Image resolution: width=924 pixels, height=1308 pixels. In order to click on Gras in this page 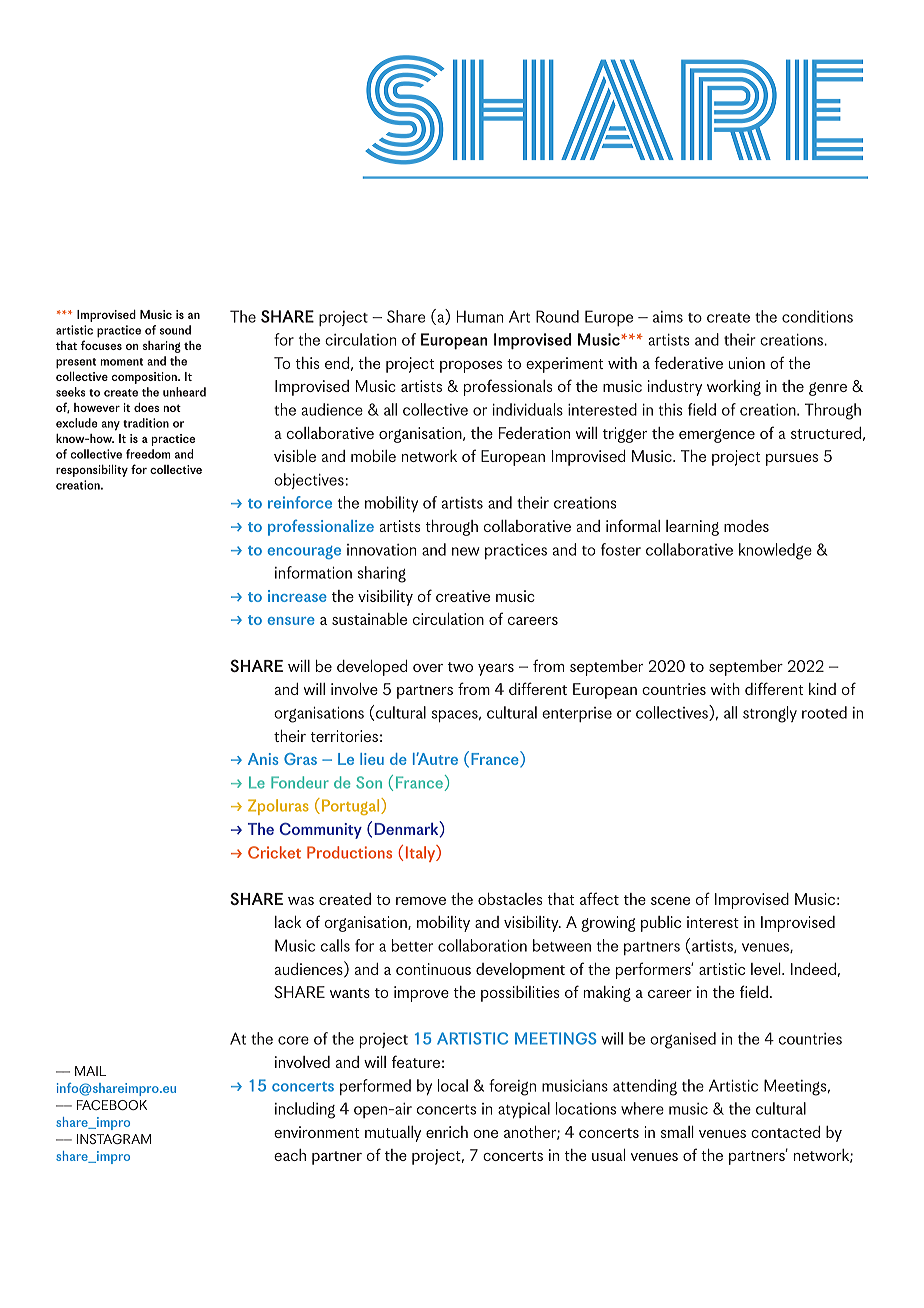, I will do `click(300, 759)`.
